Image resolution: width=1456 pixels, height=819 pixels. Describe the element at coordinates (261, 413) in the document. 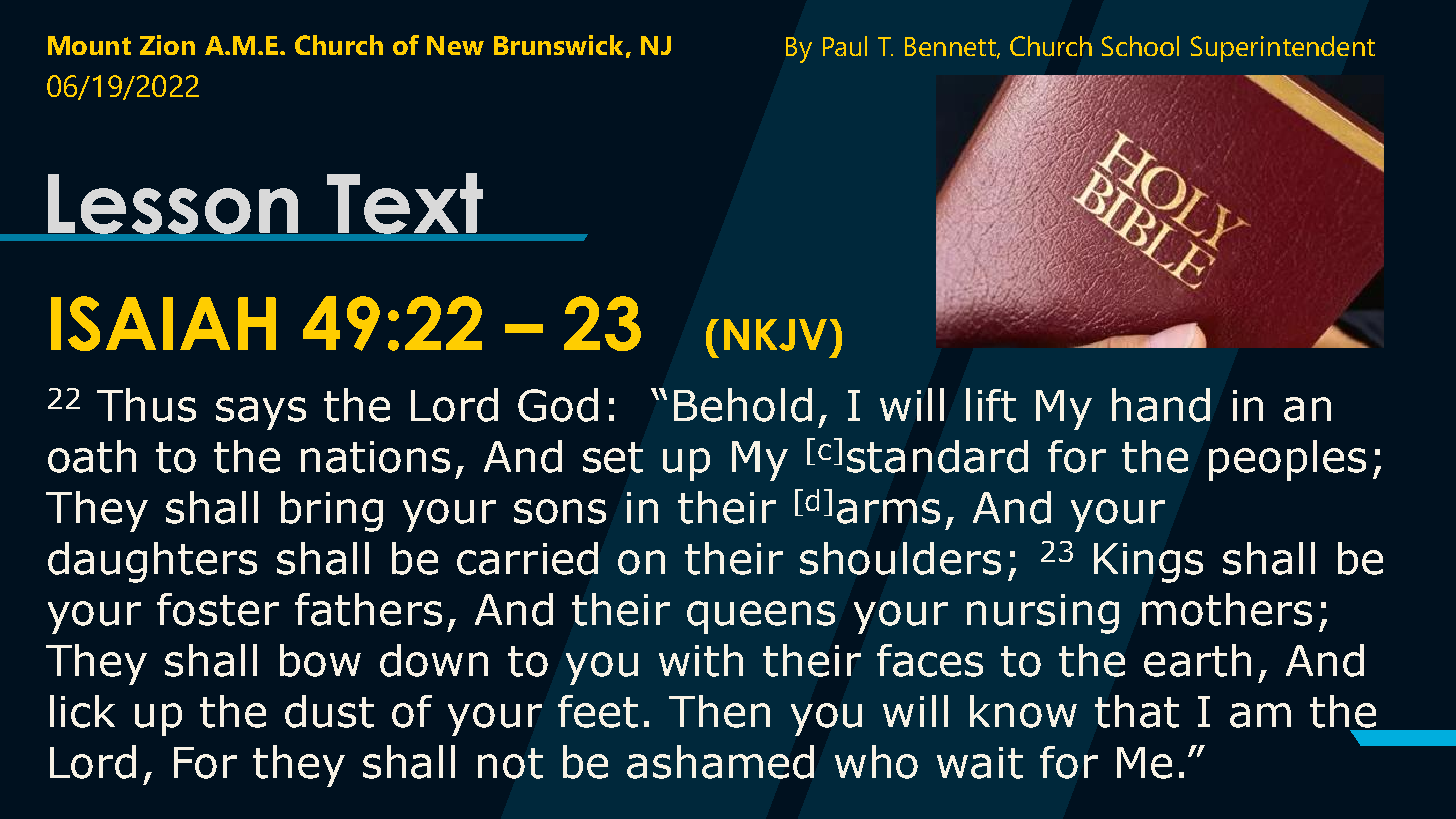

I see `says` at that location.
